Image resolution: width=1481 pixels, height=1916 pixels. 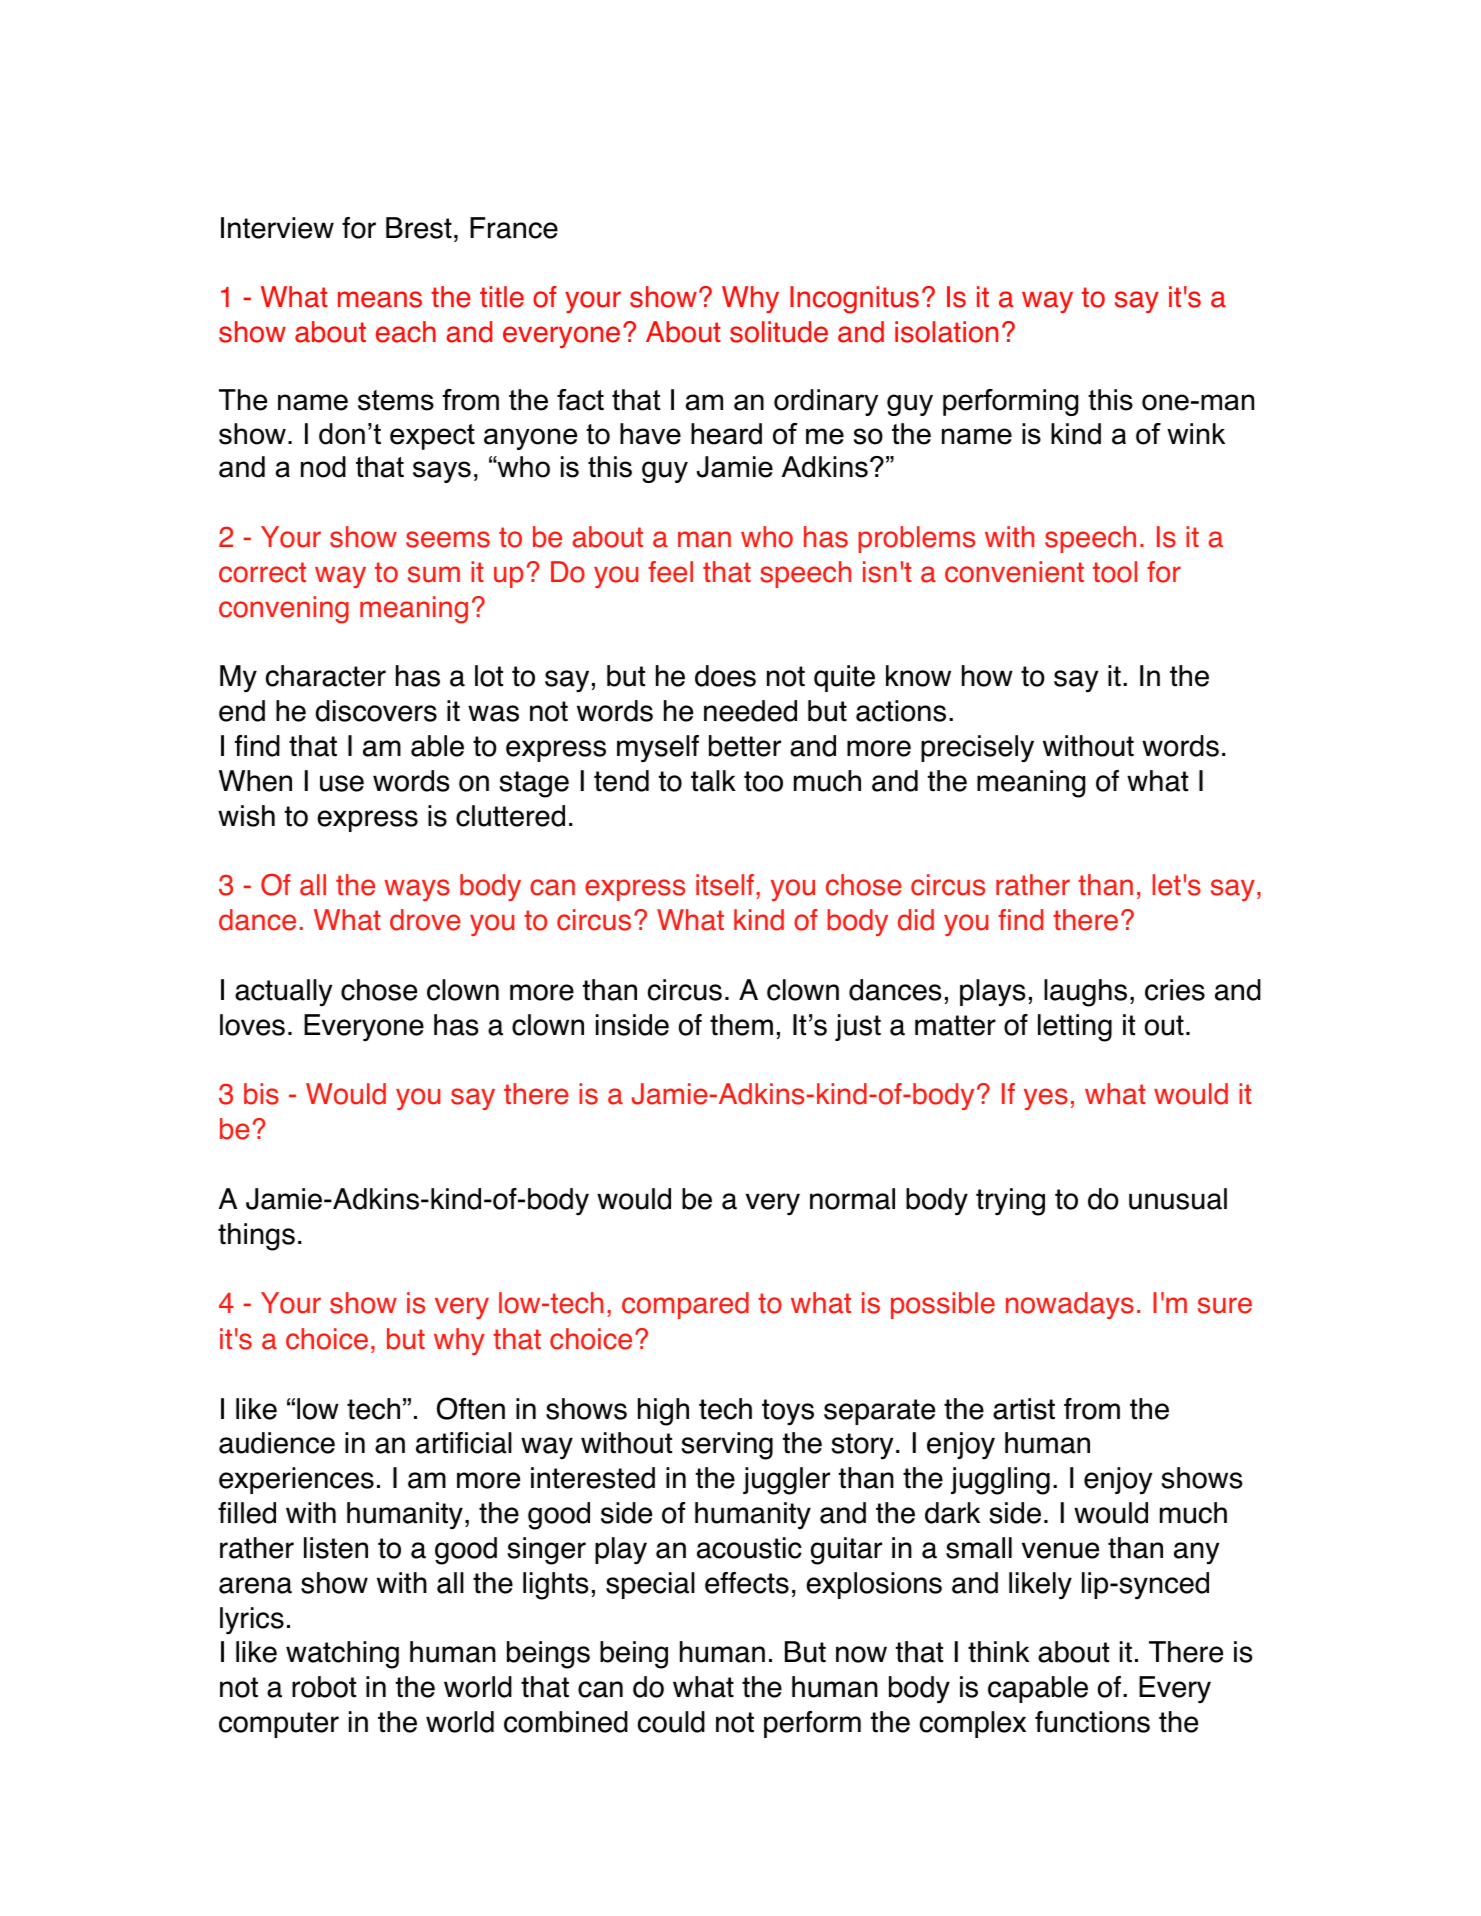 I want to click on them, so click(x=741, y=1025).
